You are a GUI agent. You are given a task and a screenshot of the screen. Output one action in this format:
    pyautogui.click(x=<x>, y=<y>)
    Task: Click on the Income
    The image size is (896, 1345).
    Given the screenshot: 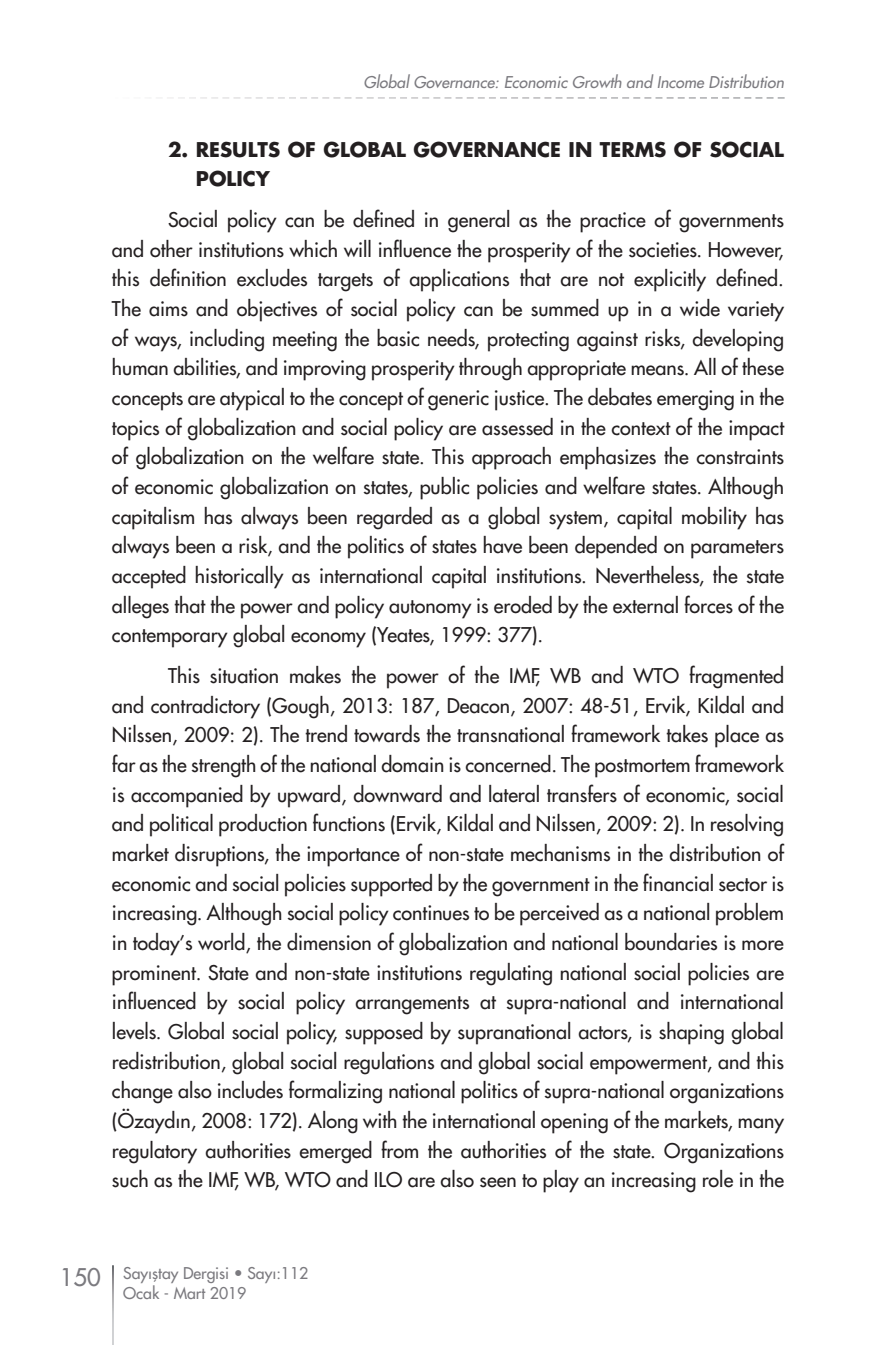 What is the action you would take?
    pyautogui.click(x=681, y=82)
